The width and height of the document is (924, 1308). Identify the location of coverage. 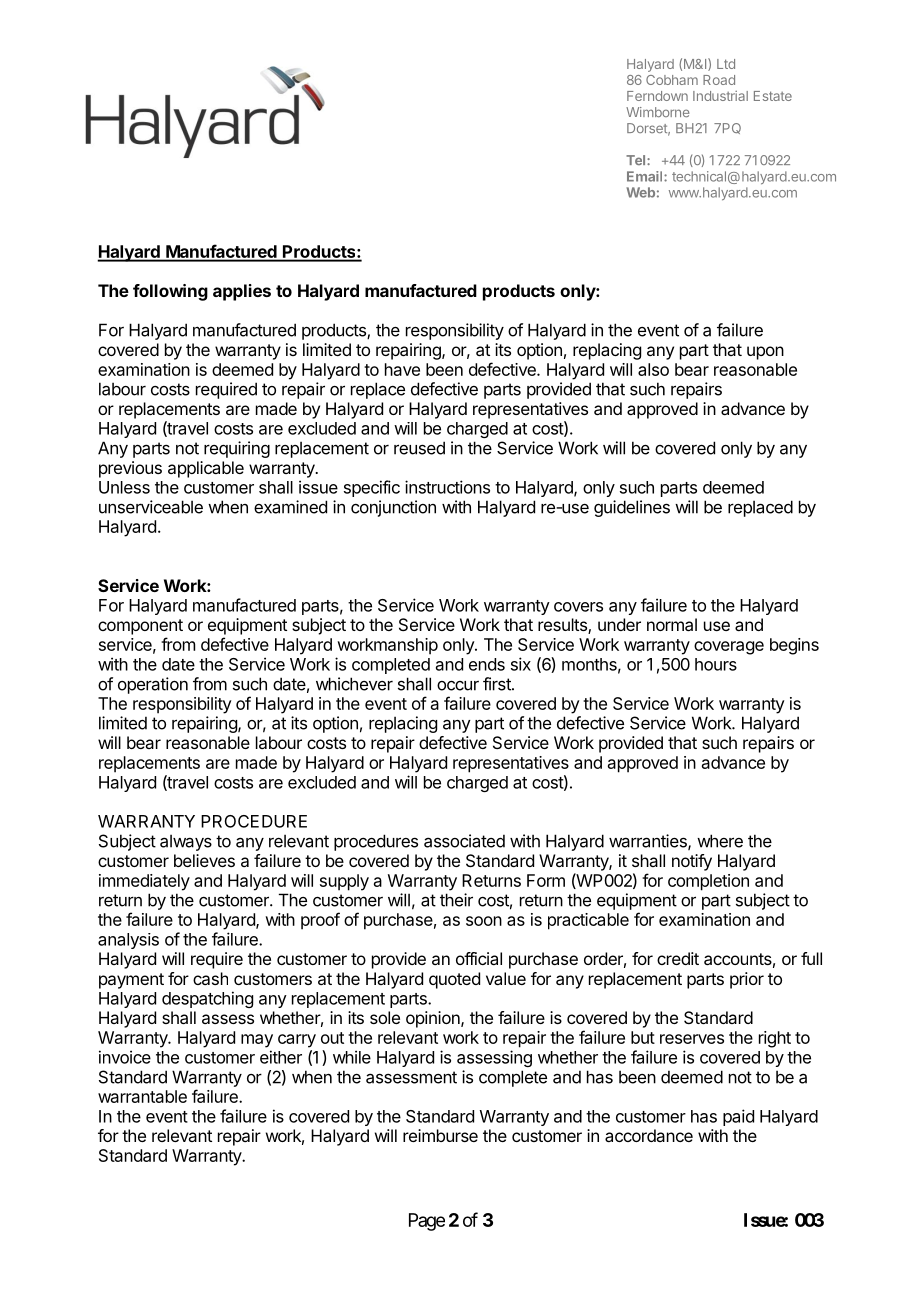
(729, 648).
